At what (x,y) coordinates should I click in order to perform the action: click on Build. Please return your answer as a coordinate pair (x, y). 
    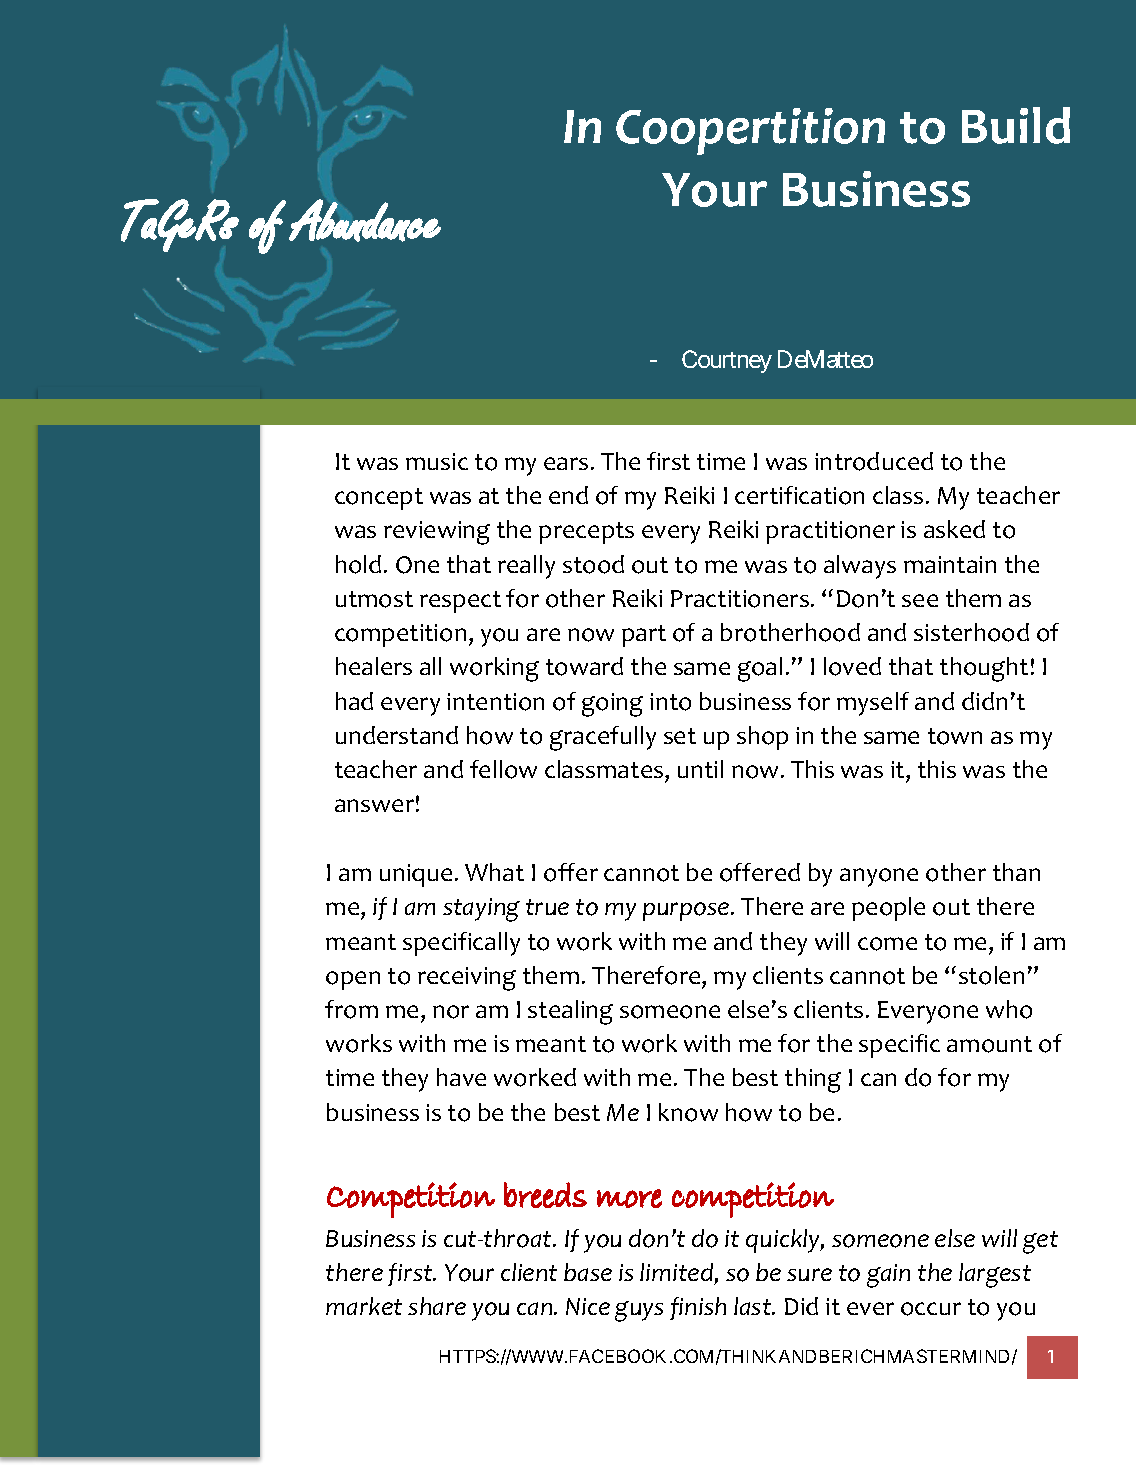
    Looking at the image, I should click on (1016, 125).
